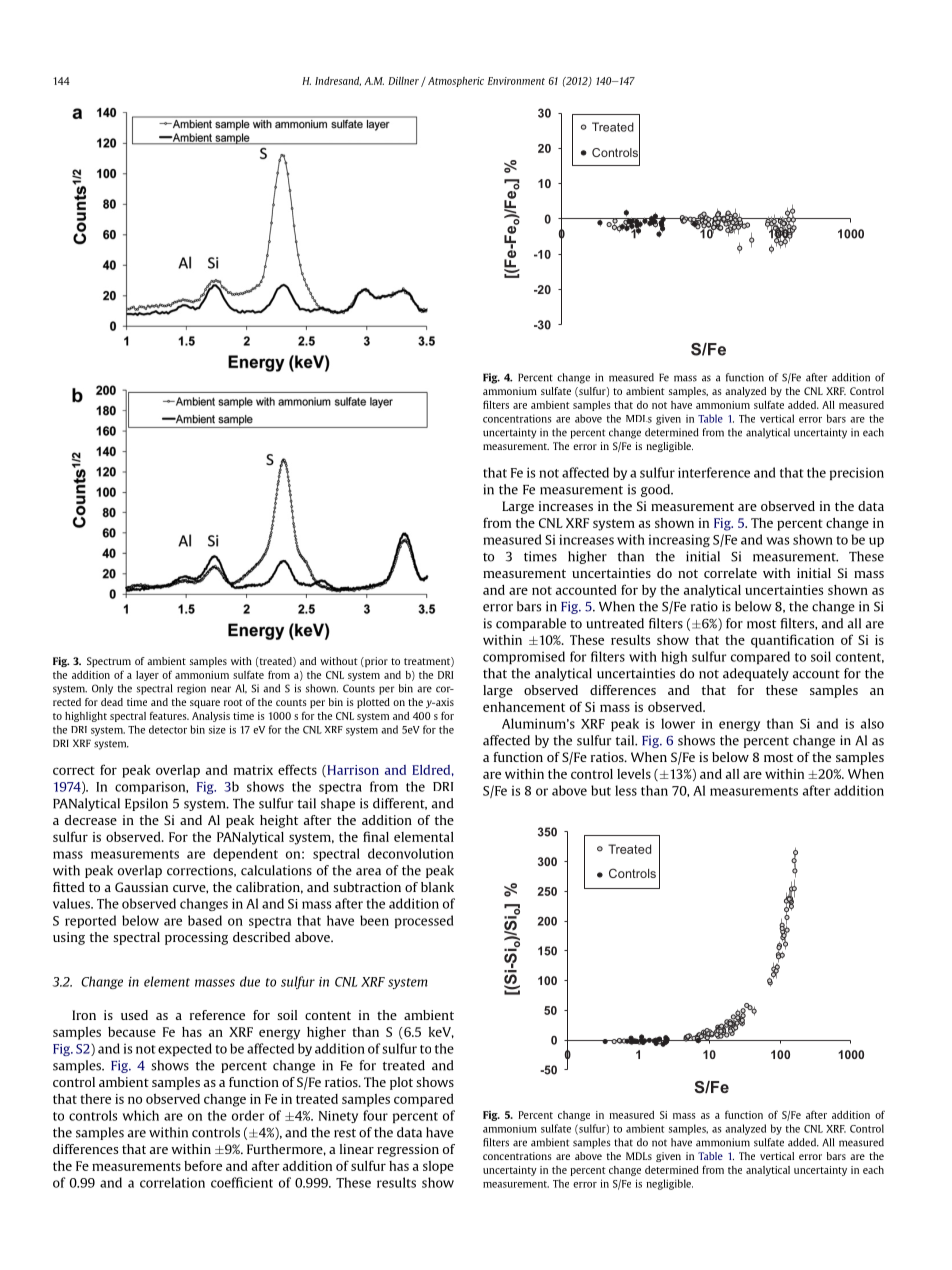 The image size is (952, 1270). I want to click on interference, so click(714, 472).
